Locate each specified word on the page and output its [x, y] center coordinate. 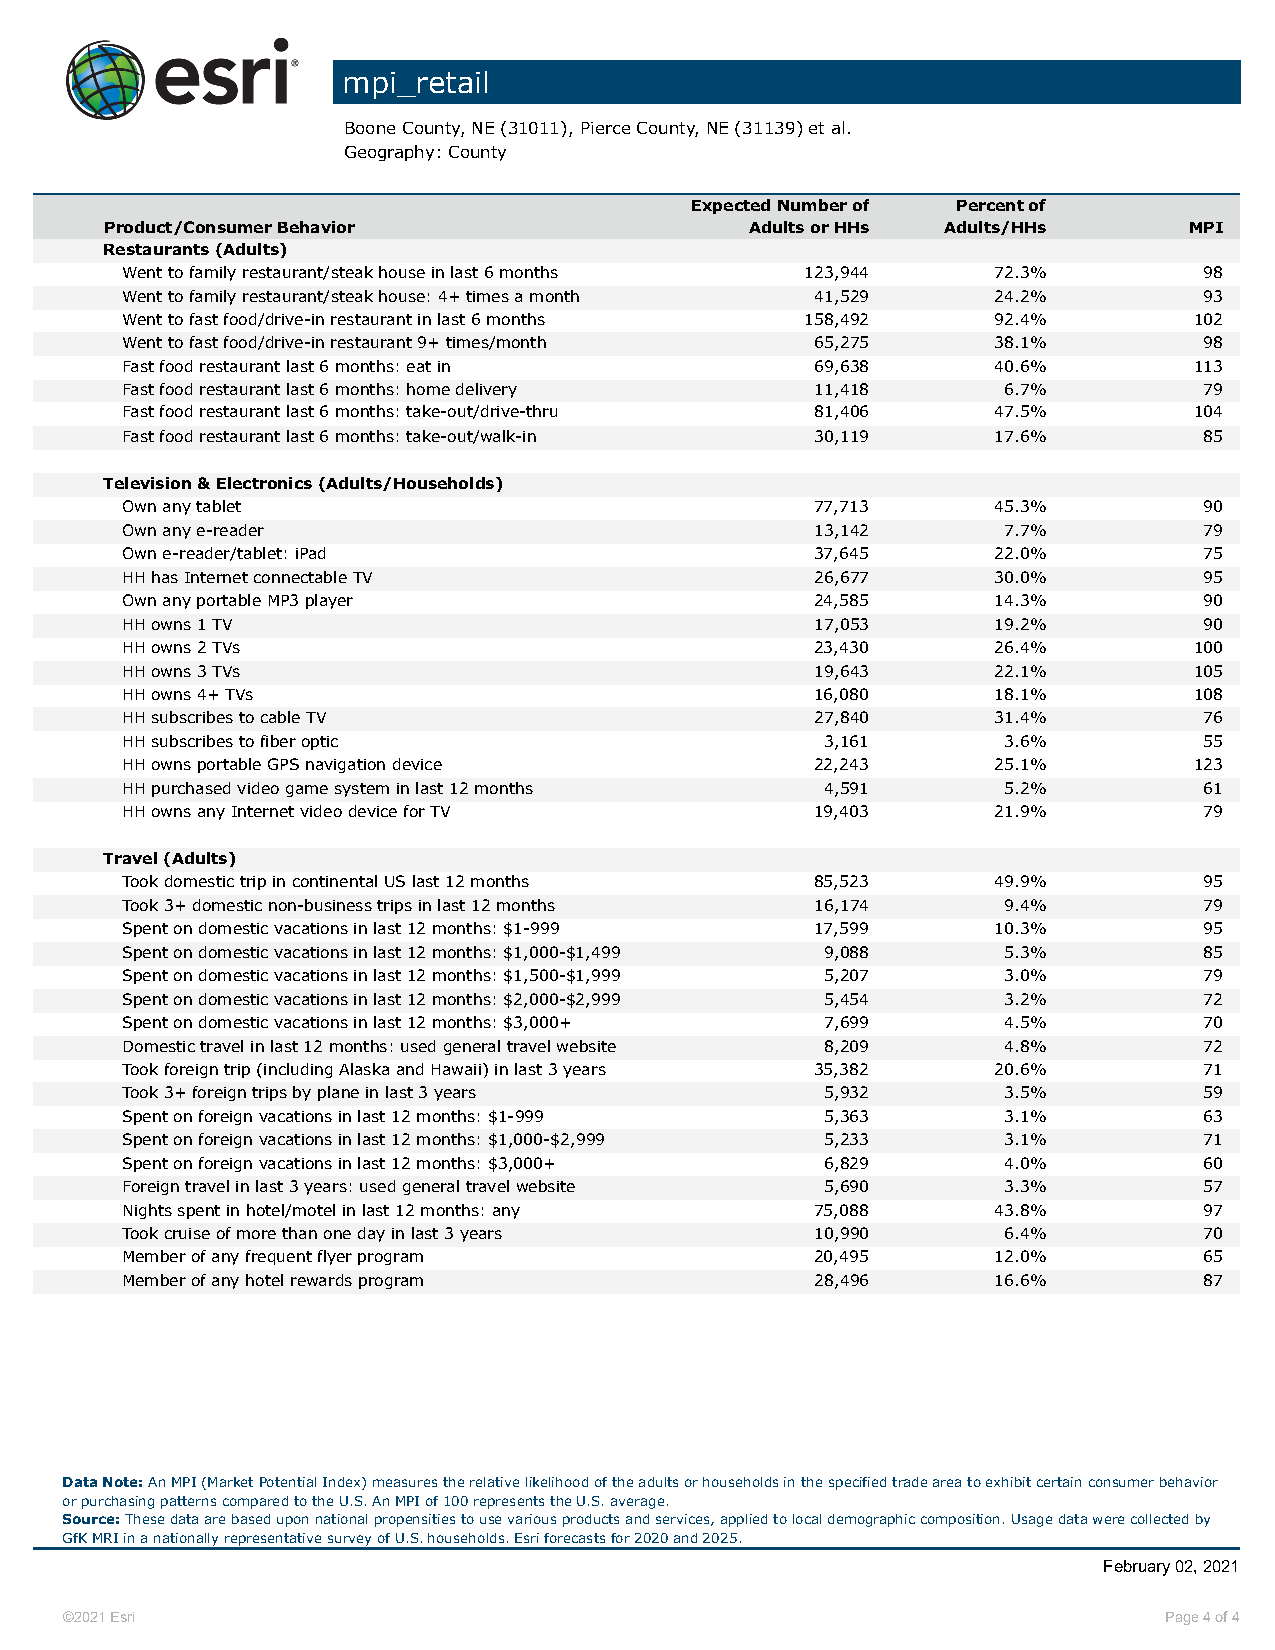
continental [335, 881]
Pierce [606, 128]
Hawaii [456, 1069]
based [251, 1519]
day [371, 1234]
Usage [1032, 1520]
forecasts [574, 1538]
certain [1059, 1482]
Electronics [264, 483]
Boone [370, 128]
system [362, 790]
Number [812, 205]
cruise [187, 1233]
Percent [990, 205]
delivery [486, 390]
